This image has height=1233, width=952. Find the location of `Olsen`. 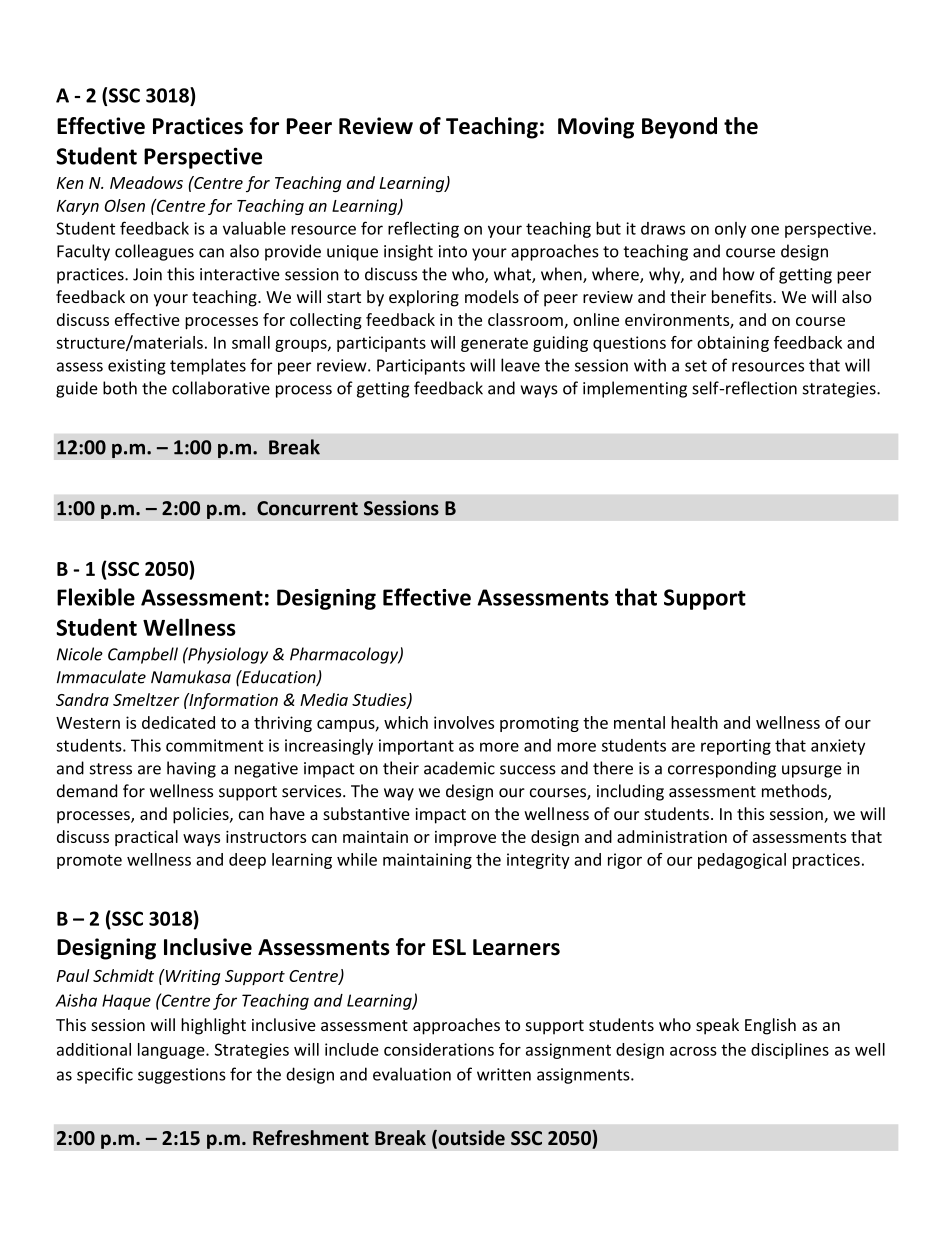

Olsen is located at coordinates (124, 205).
